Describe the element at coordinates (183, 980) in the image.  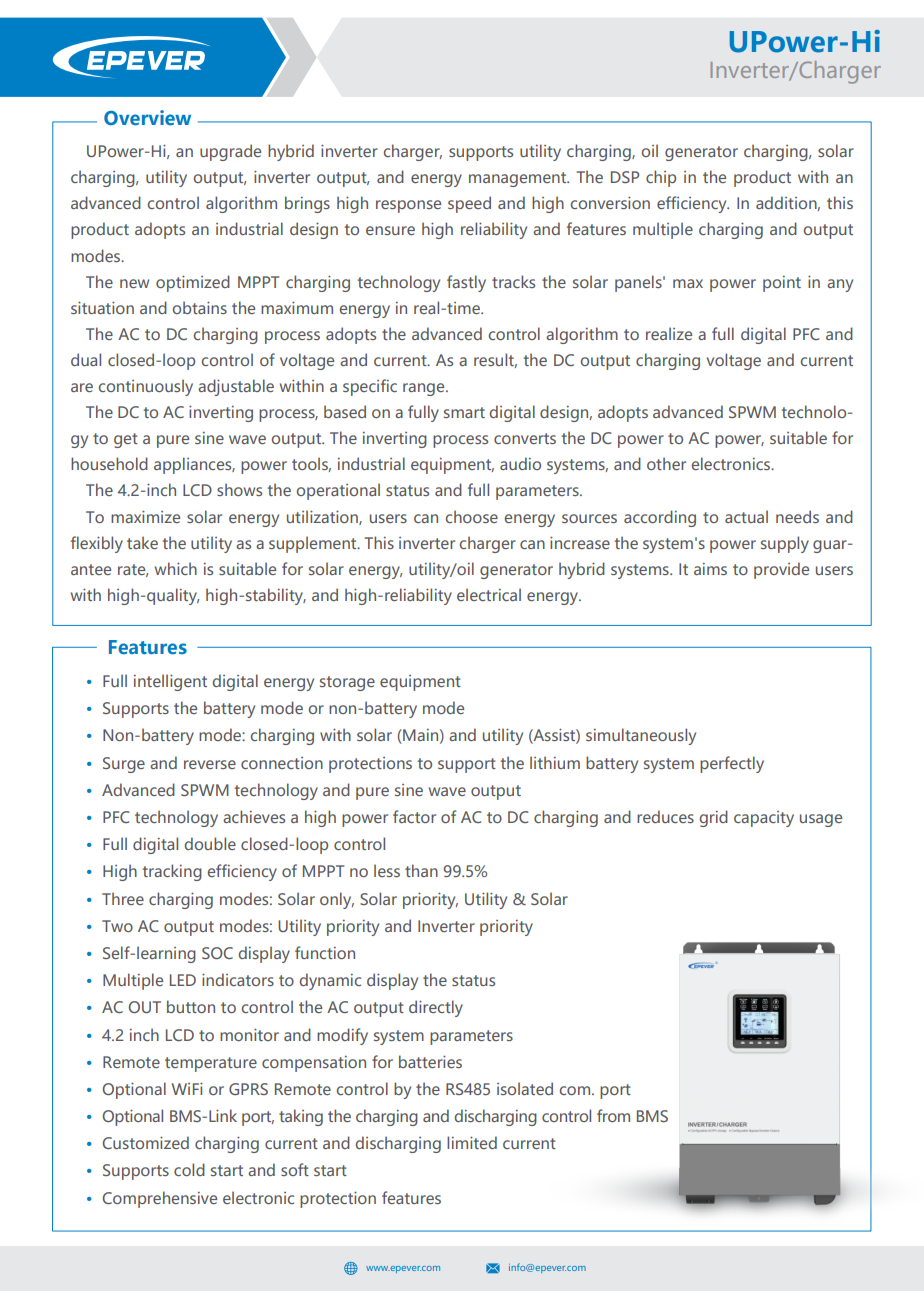
I see `LED` at that location.
